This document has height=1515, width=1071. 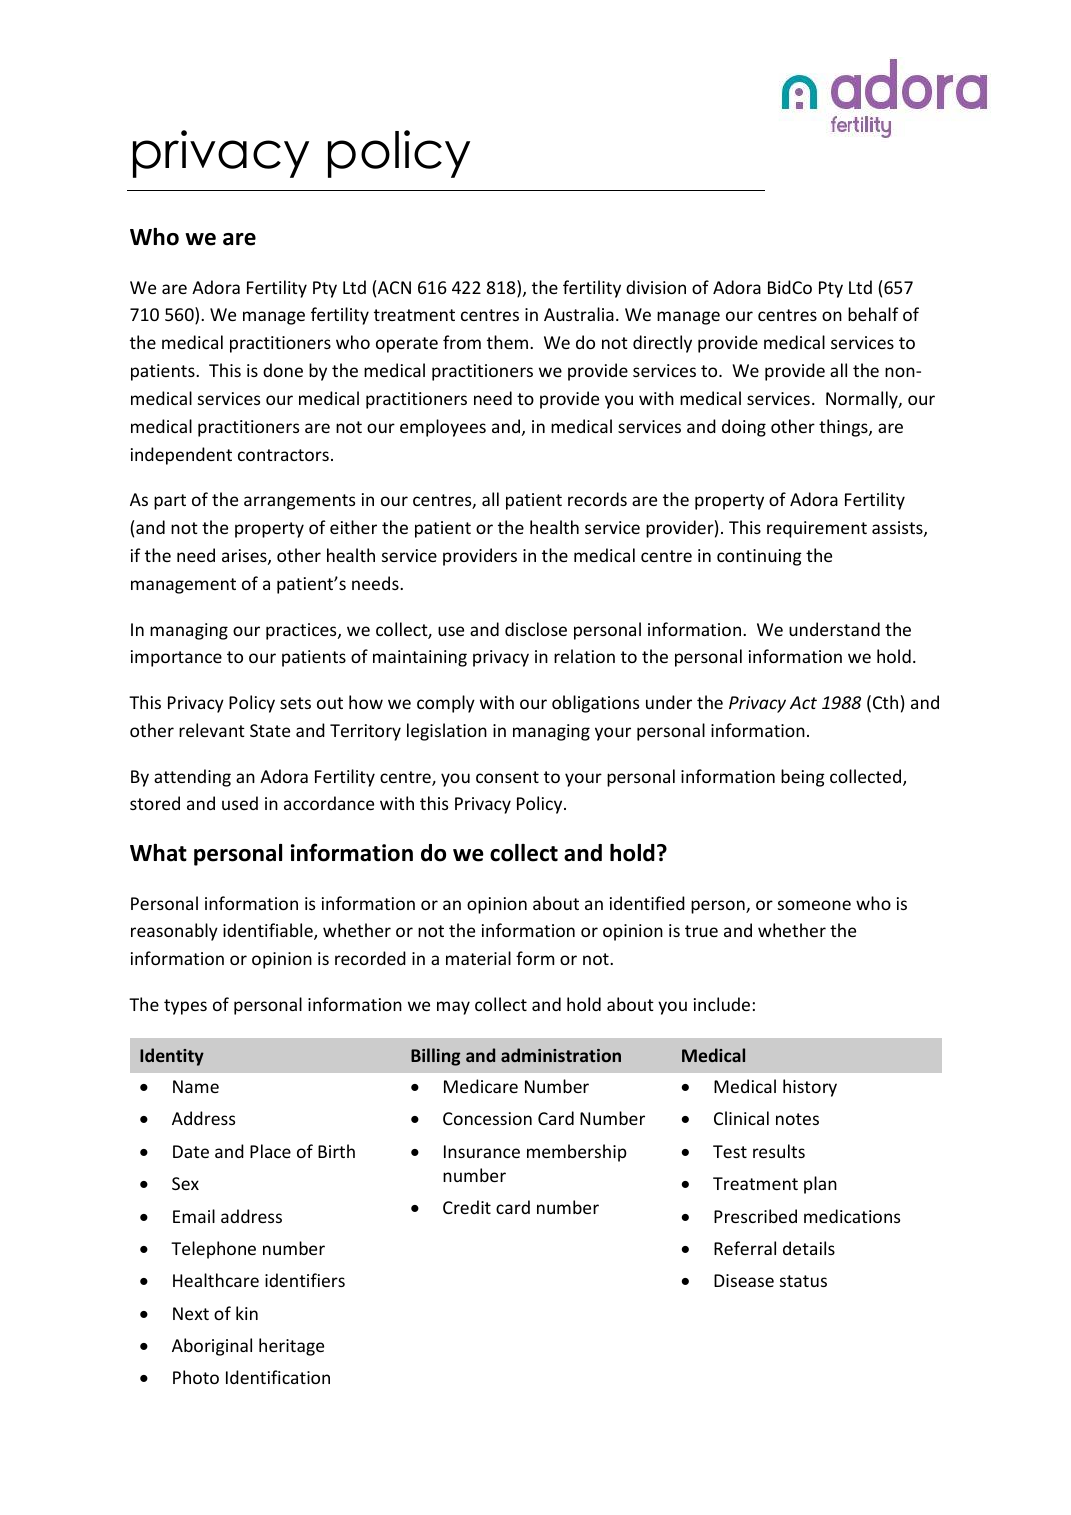 I want to click on consent, so click(x=507, y=777).
